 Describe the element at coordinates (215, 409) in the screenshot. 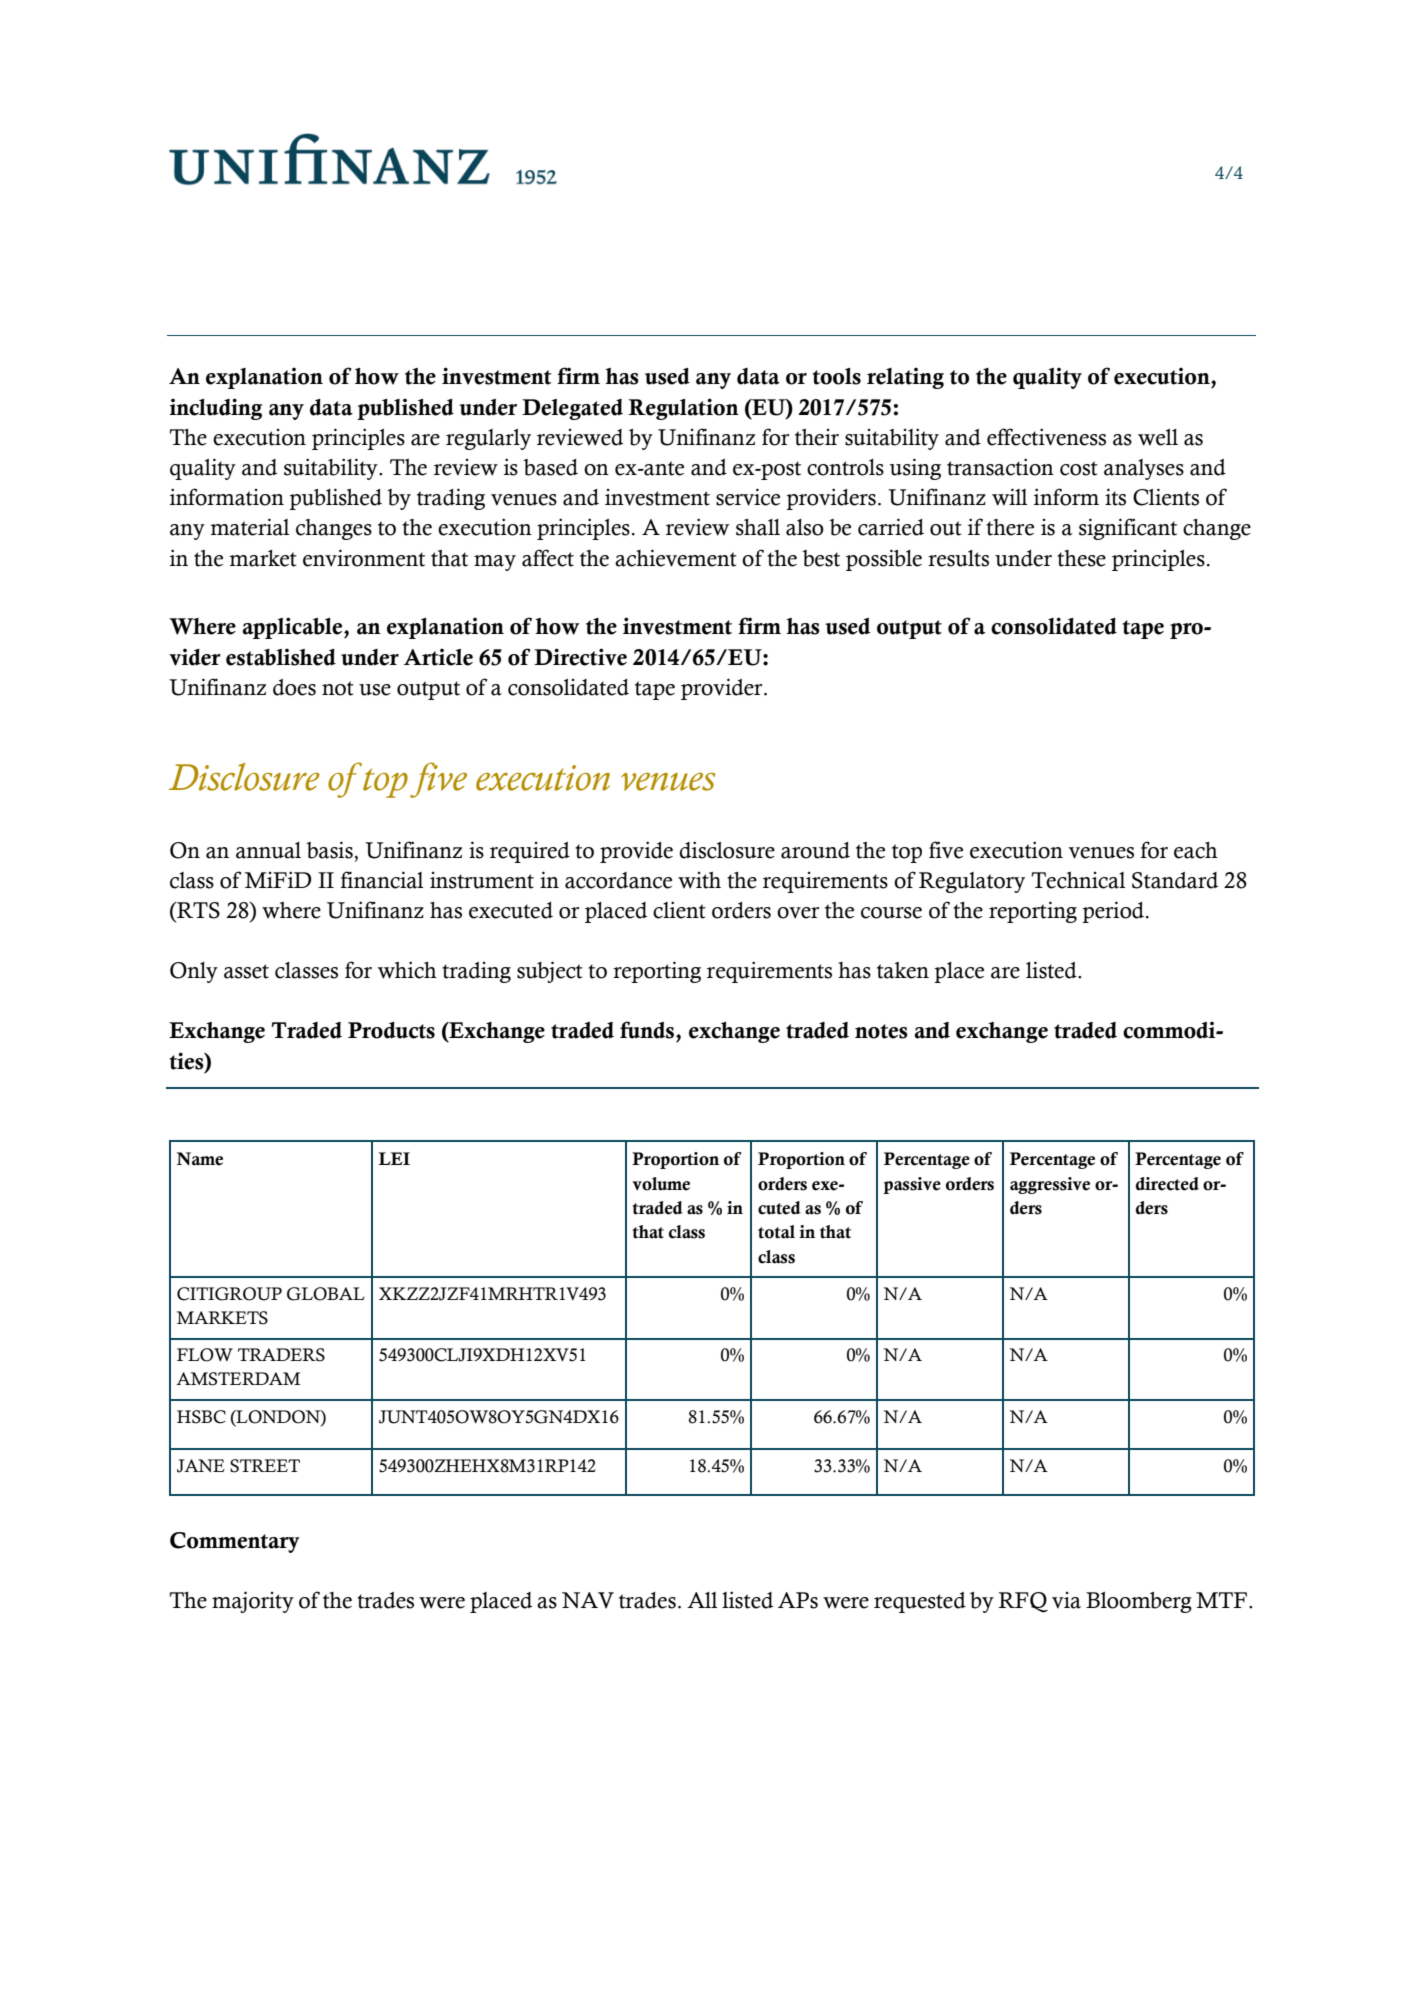

I see `including` at that location.
